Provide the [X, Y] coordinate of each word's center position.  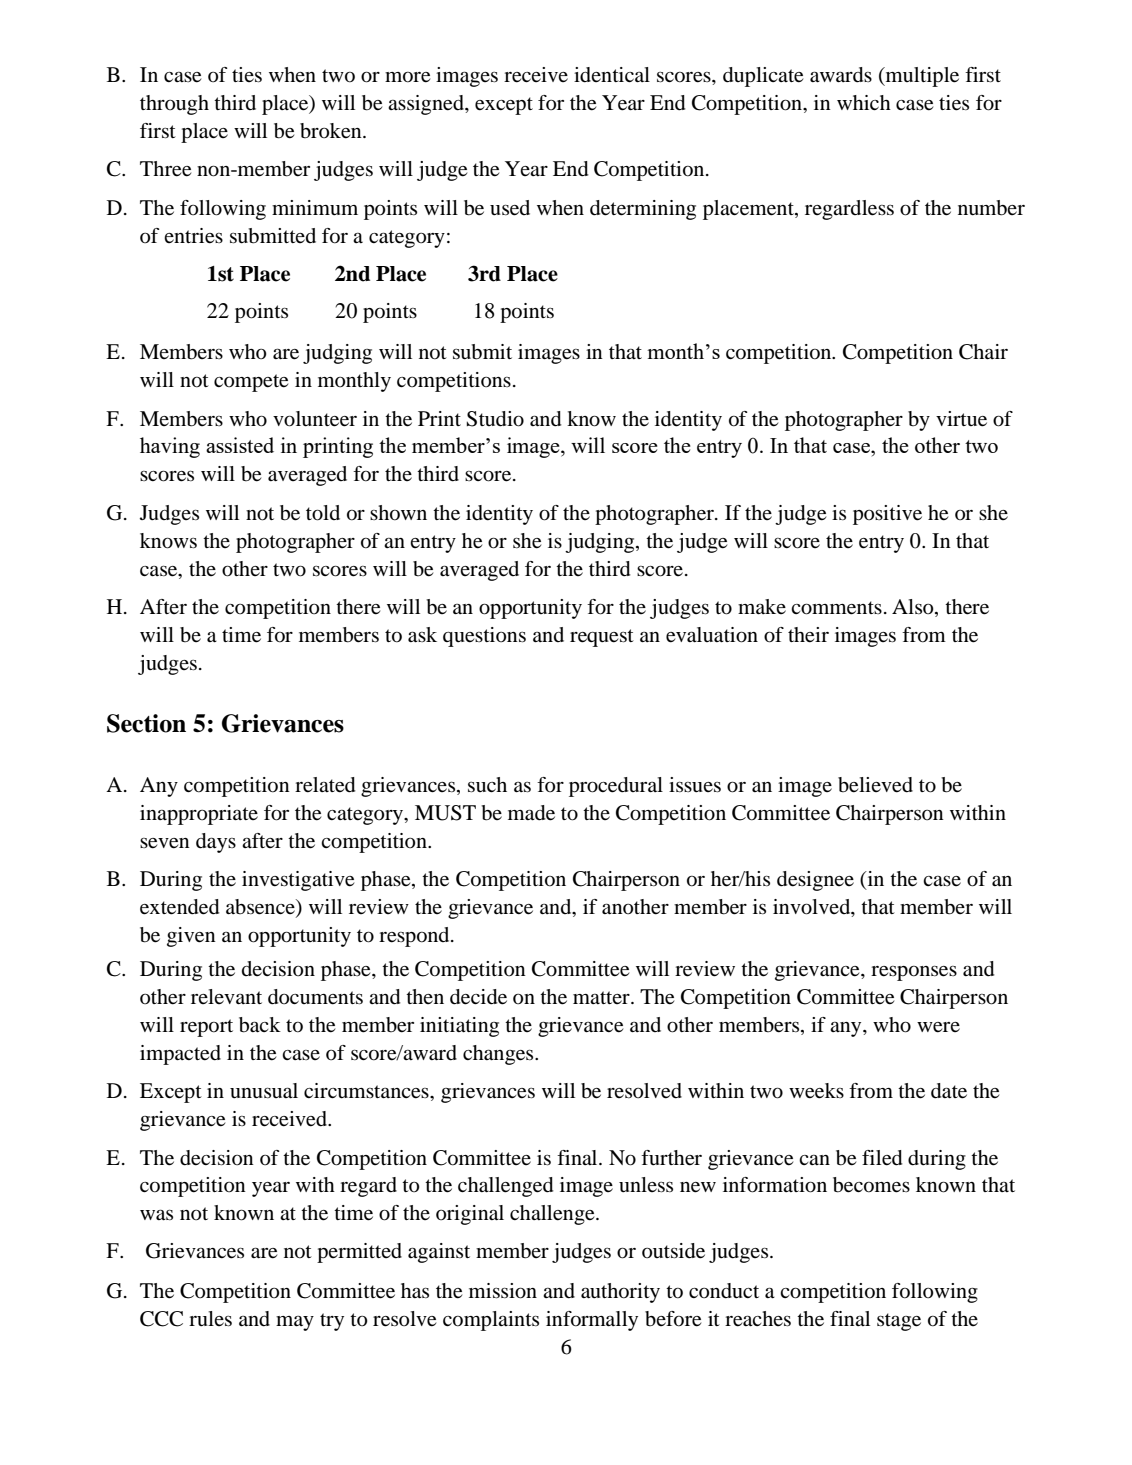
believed [875, 785]
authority [620, 1293]
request [602, 638]
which [864, 102]
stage [899, 1322]
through [174, 105]
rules [210, 1319]
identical [612, 75]
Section [146, 723]
